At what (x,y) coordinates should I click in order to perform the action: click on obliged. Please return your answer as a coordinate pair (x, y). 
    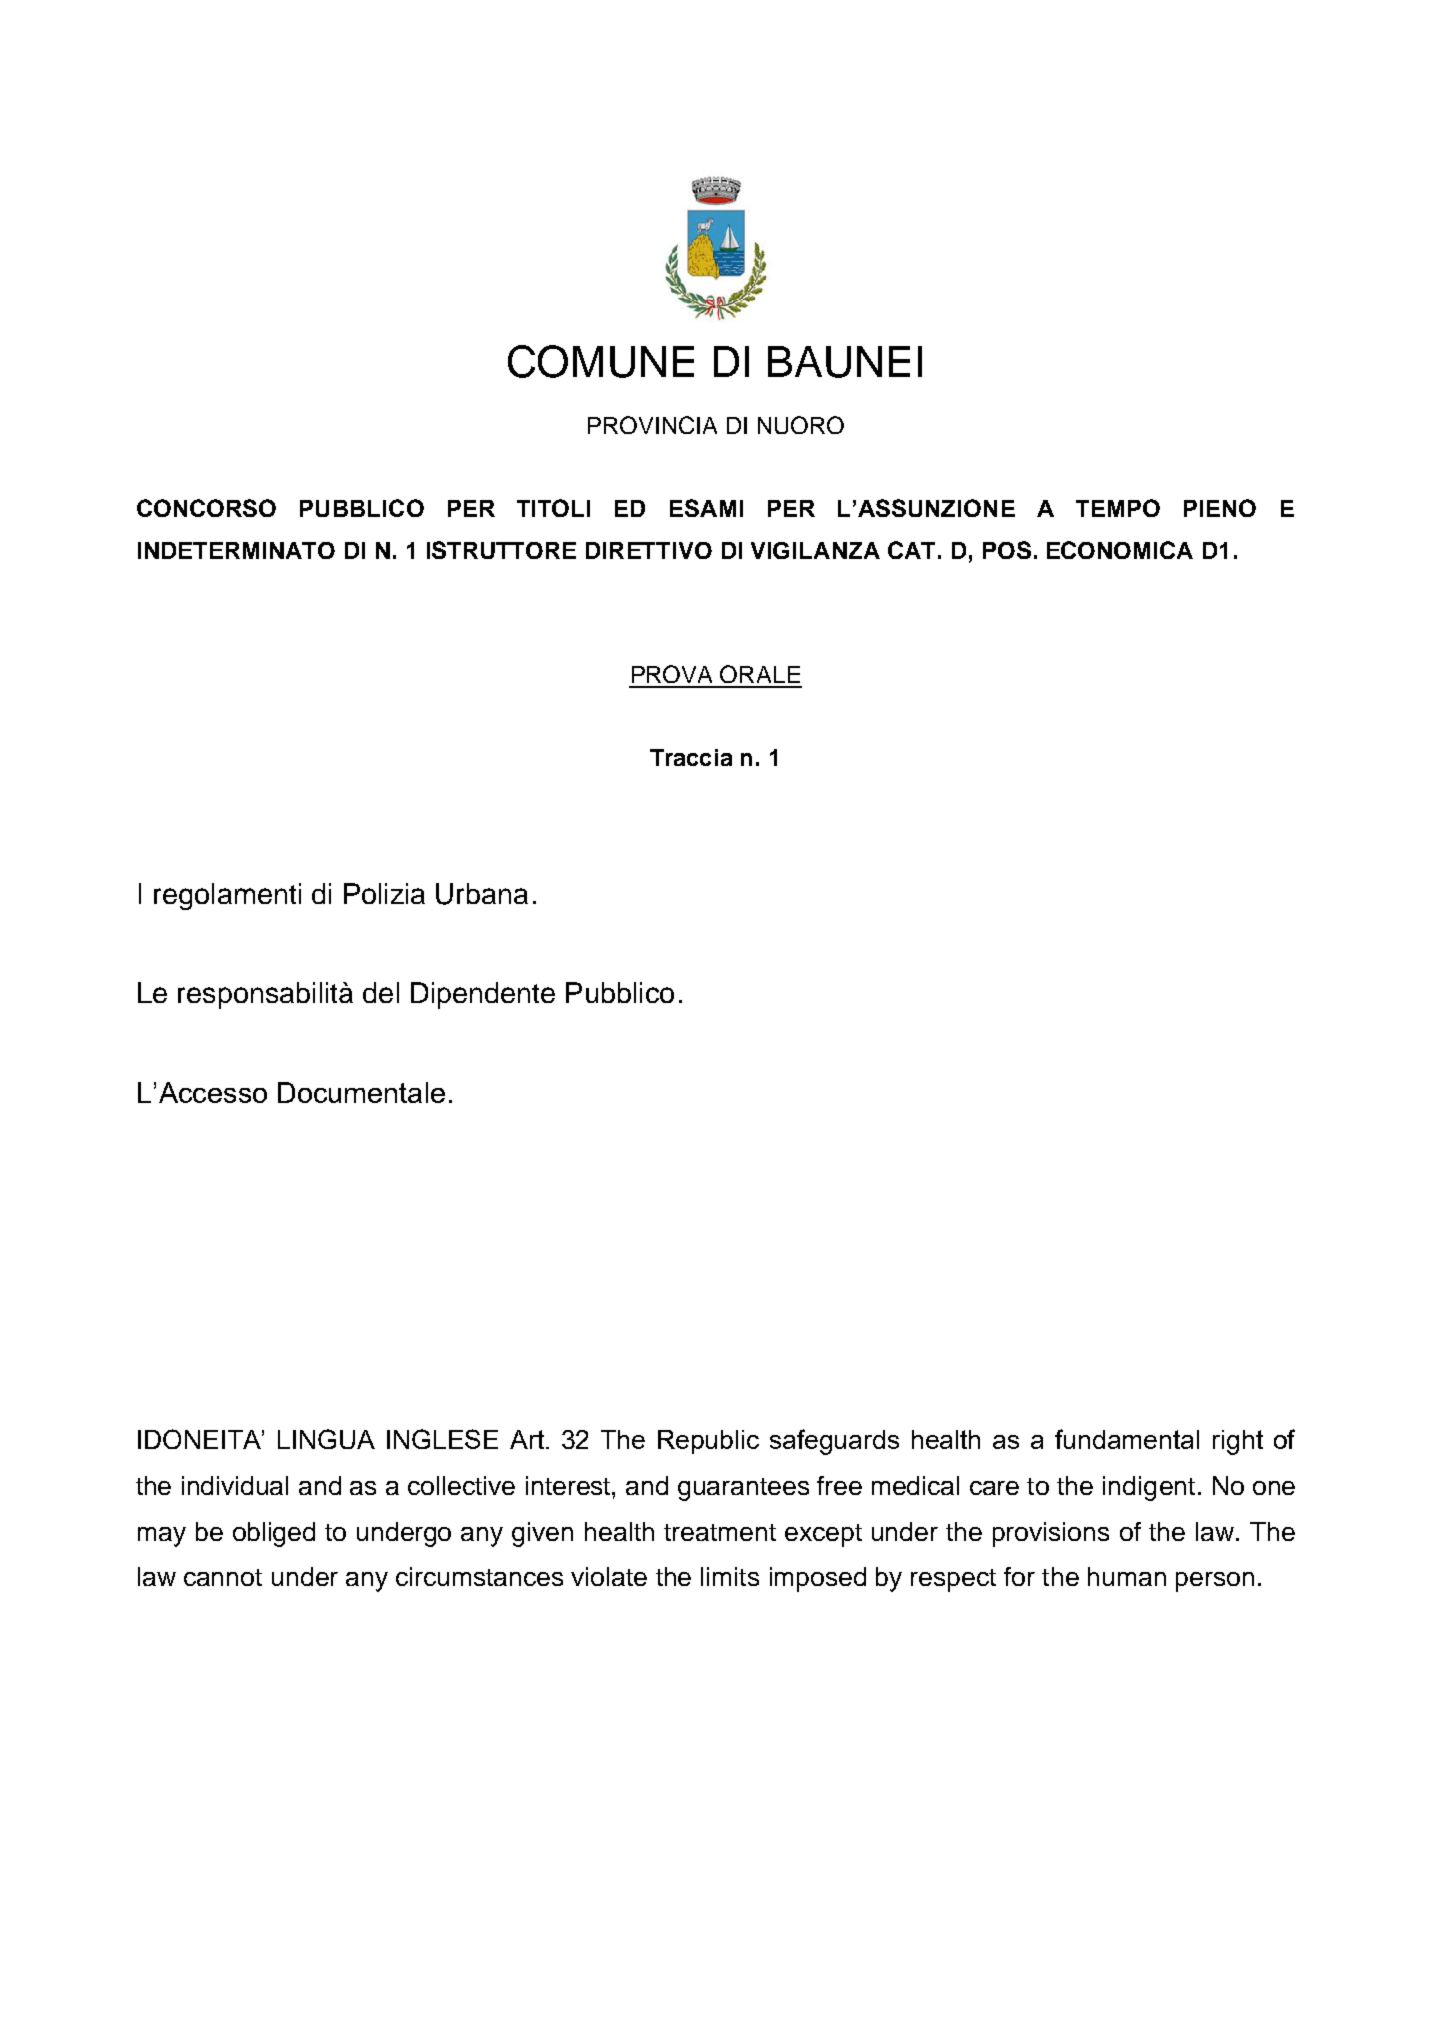
    Looking at the image, I should click on (274, 1534).
